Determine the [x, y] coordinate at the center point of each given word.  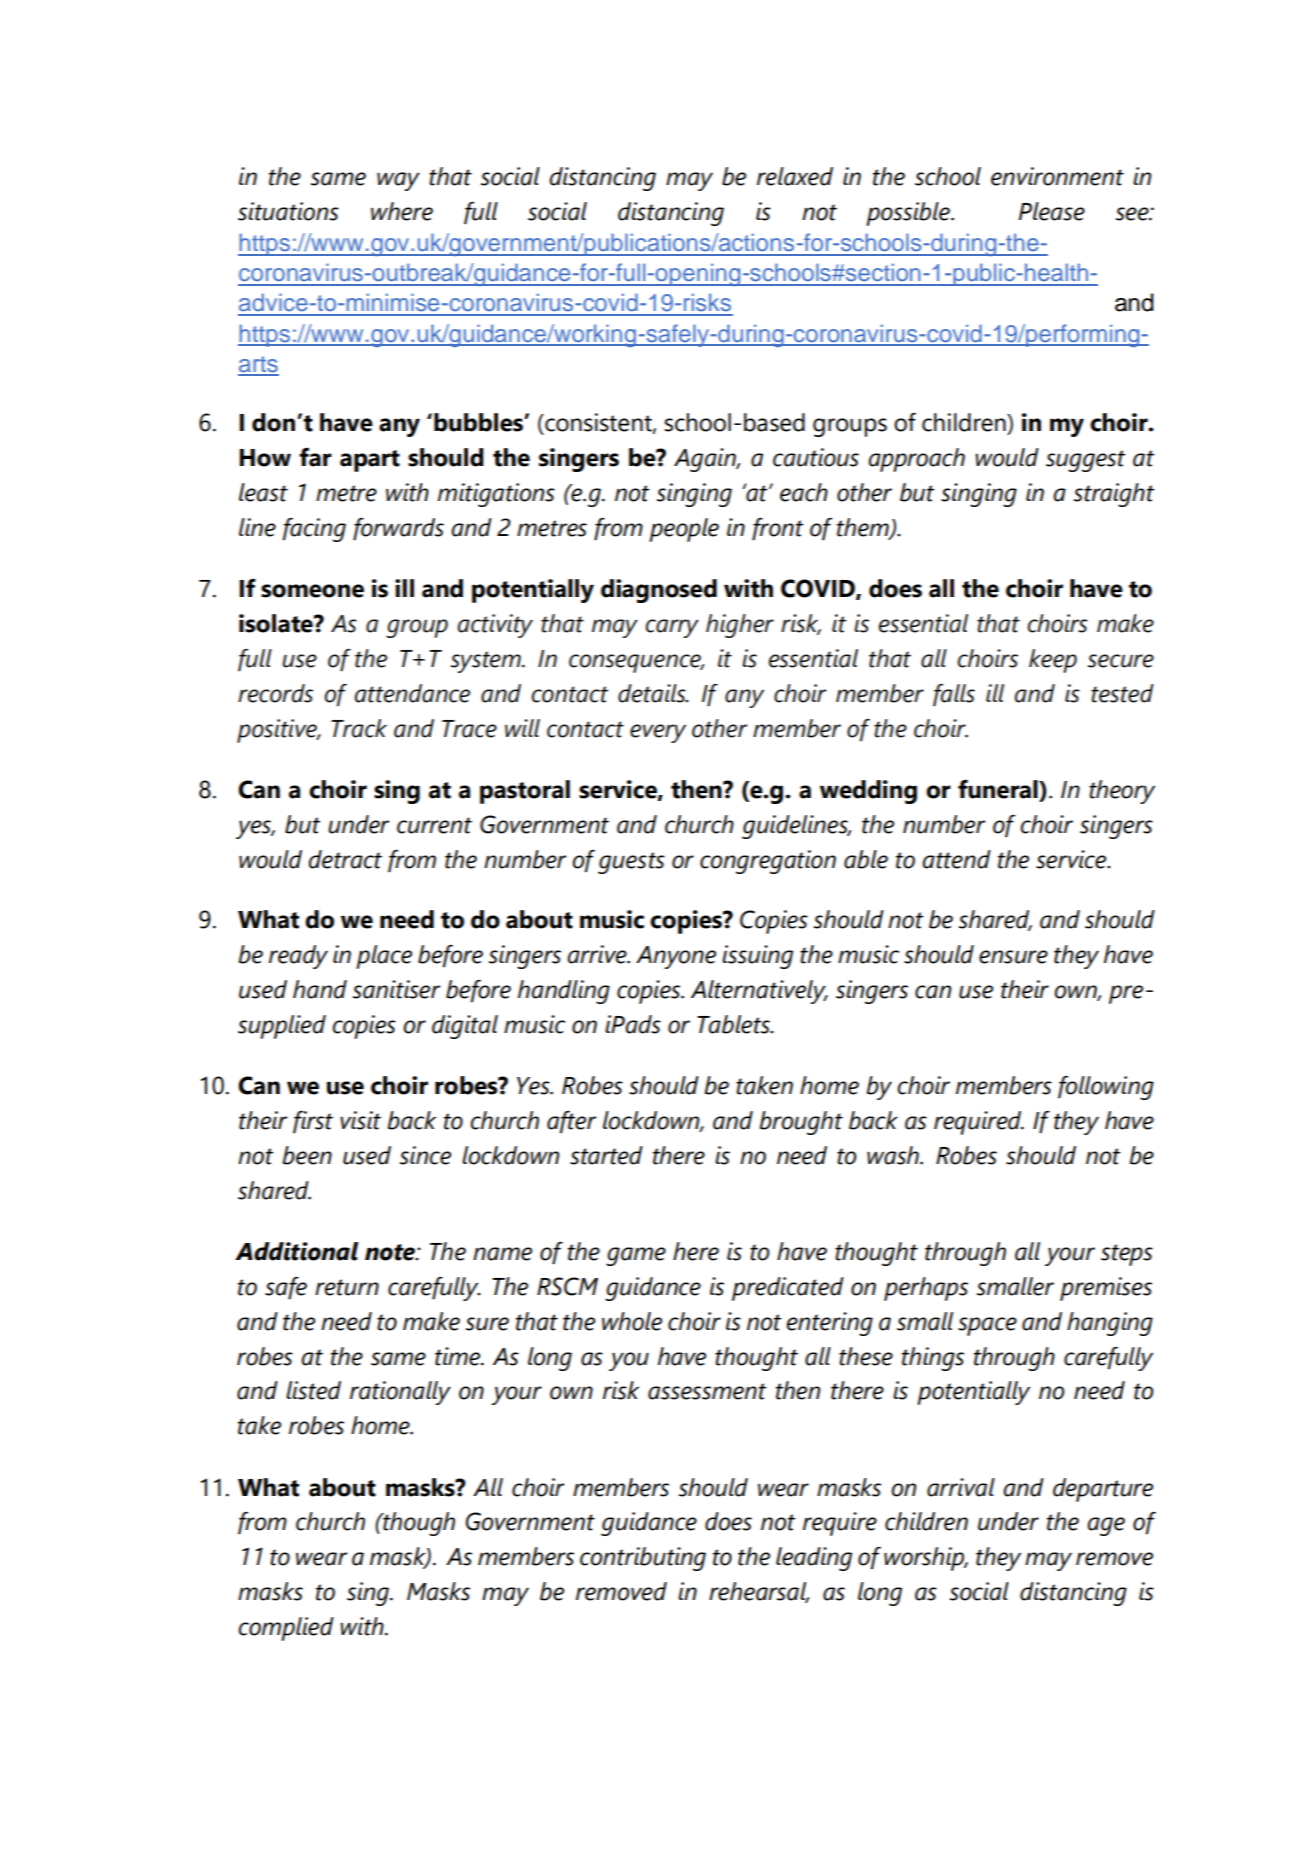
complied [286, 1629]
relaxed [795, 176]
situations [288, 211]
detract [345, 859]
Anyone [676, 957]
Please [1052, 211]
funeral [999, 789]
